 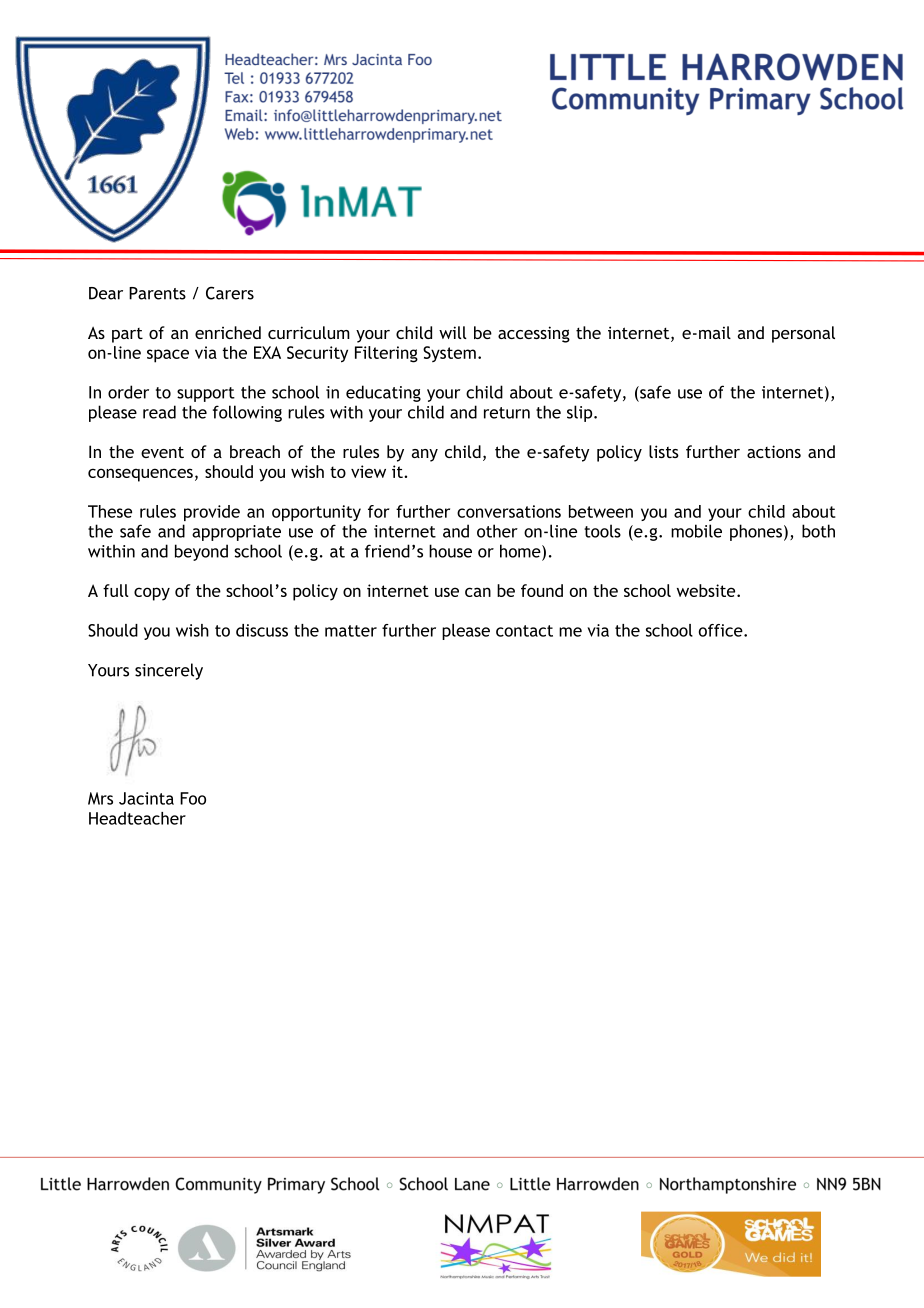 I want to click on discuss, so click(x=262, y=630).
